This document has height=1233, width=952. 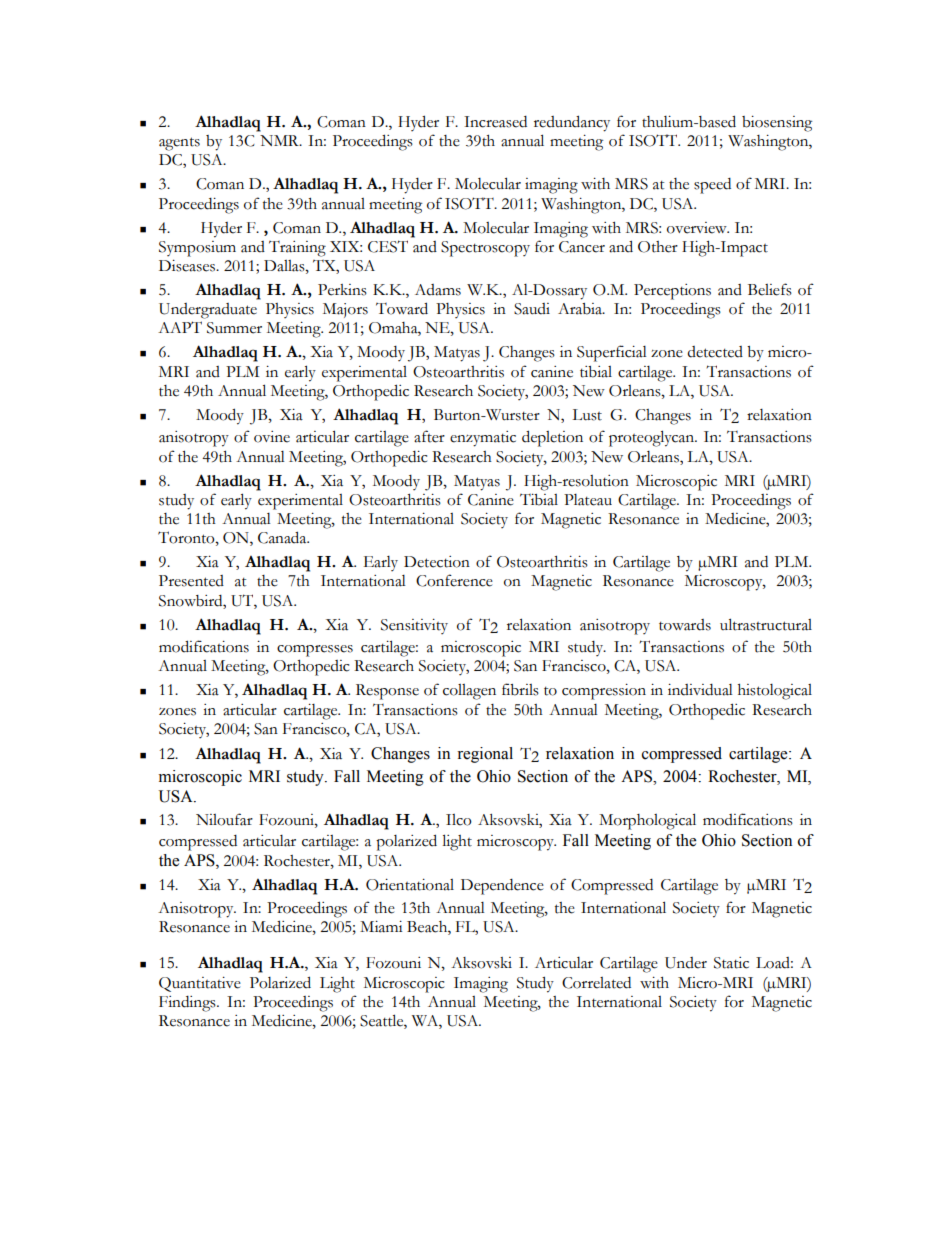 I want to click on Increased, so click(x=495, y=122).
